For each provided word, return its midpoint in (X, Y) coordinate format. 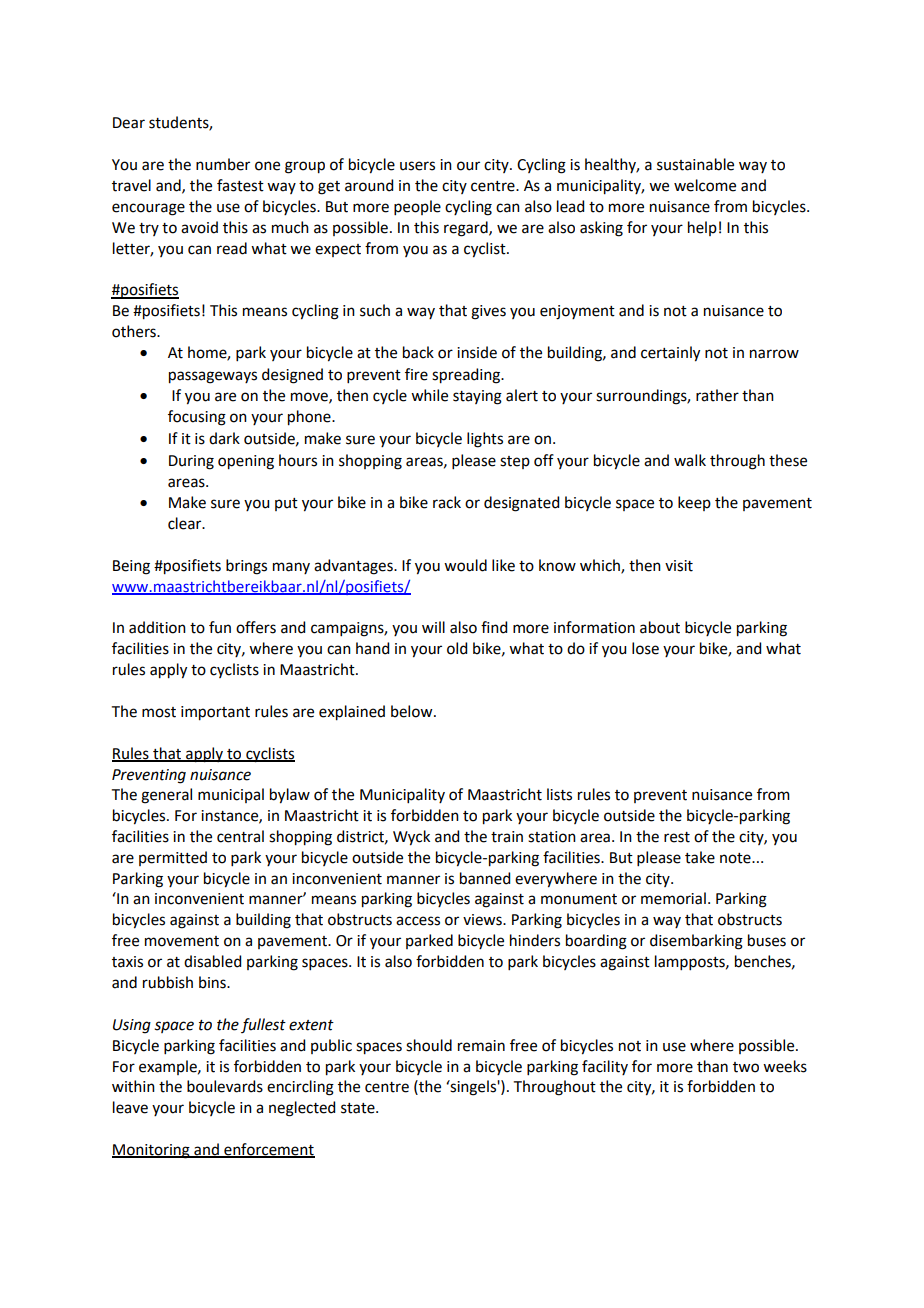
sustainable (695, 164)
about (660, 627)
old (457, 648)
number (223, 164)
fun (220, 627)
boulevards (225, 1086)
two (746, 1067)
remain (481, 1046)
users (417, 166)
